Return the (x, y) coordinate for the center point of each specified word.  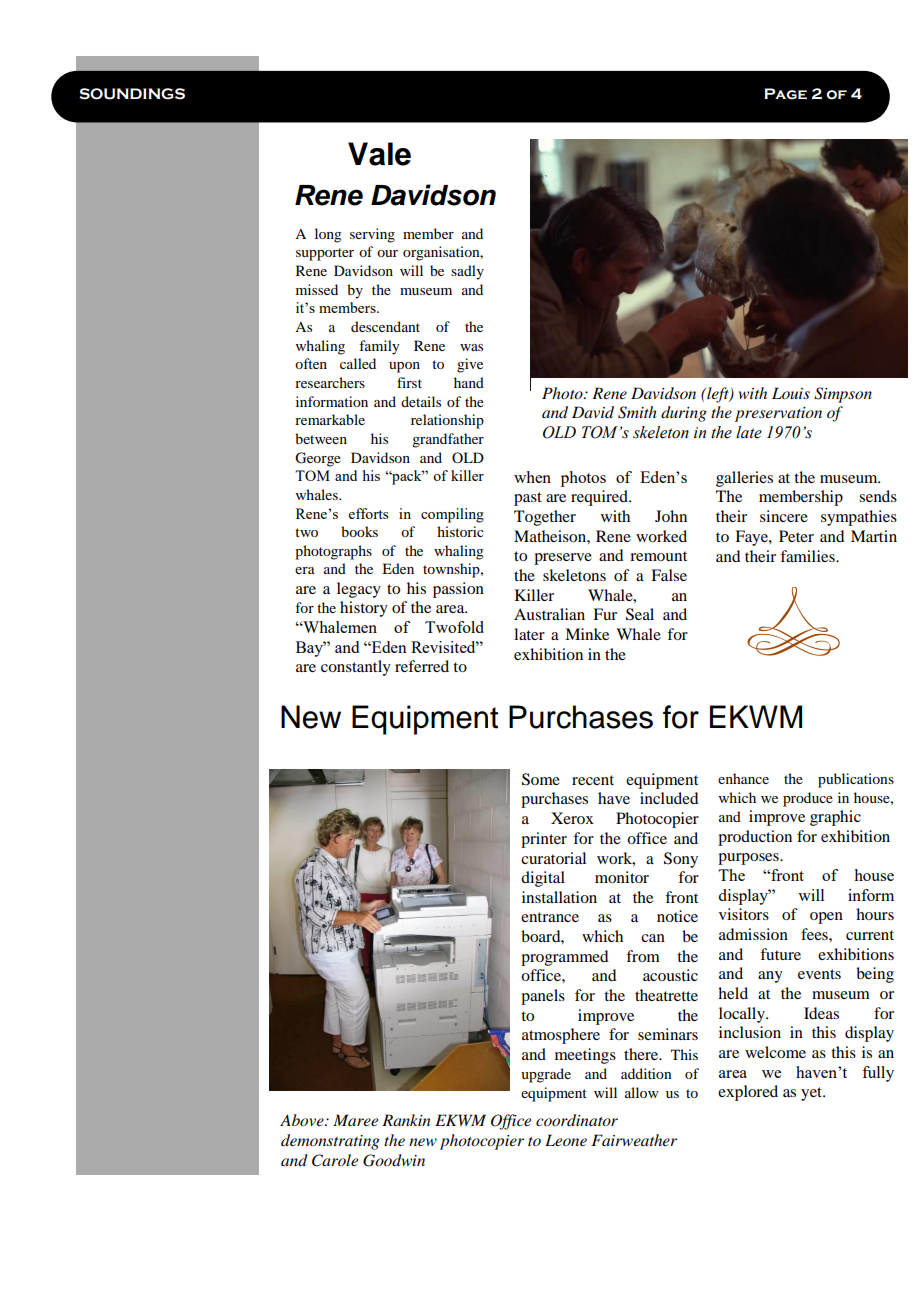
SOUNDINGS (132, 94)
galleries (744, 479)
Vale (379, 154)
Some (541, 779)
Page (785, 94)
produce (808, 799)
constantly (356, 668)
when (532, 477)
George (318, 459)
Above (303, 1120)
